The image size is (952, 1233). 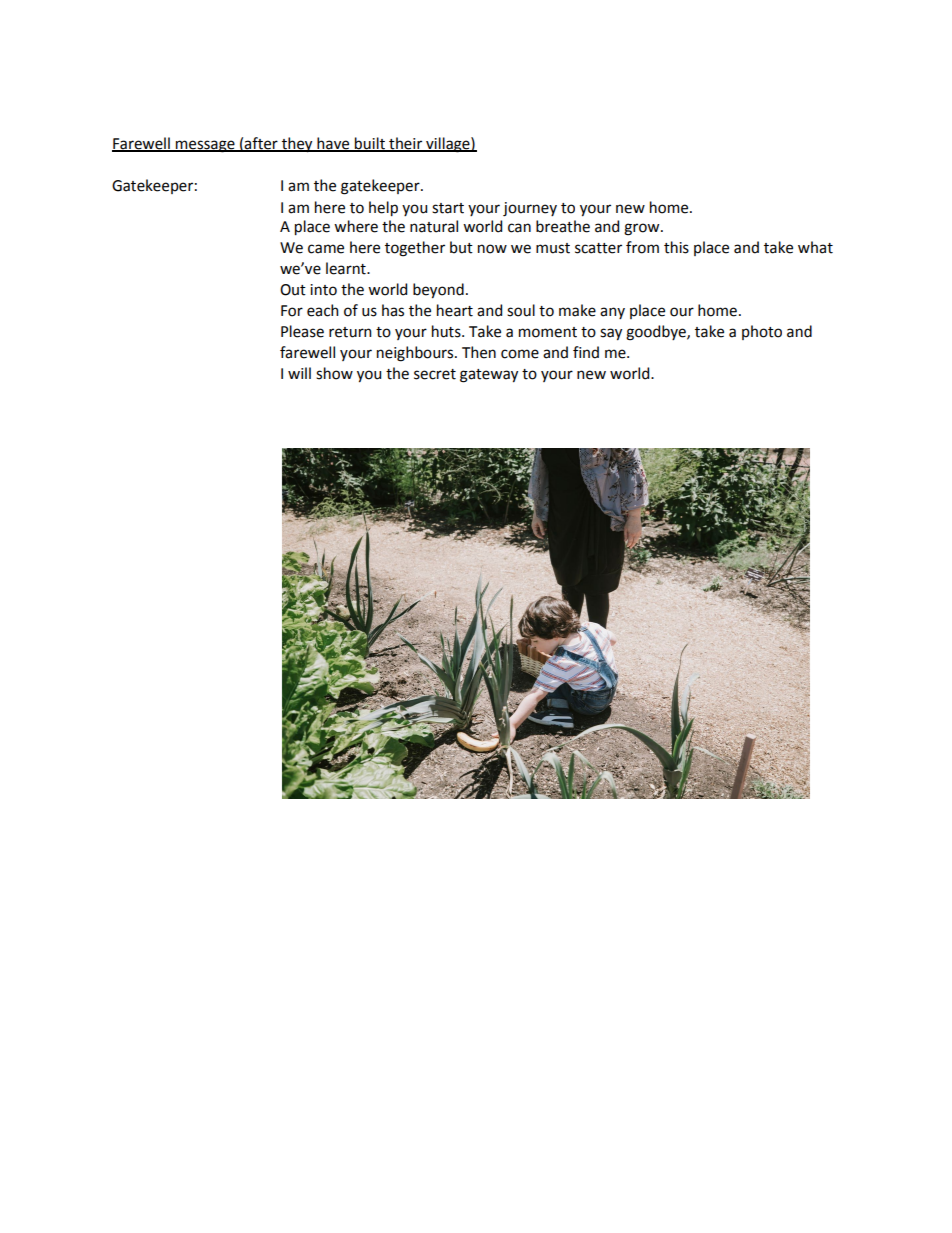 I want to click on after, so click(x=261, y=144).
